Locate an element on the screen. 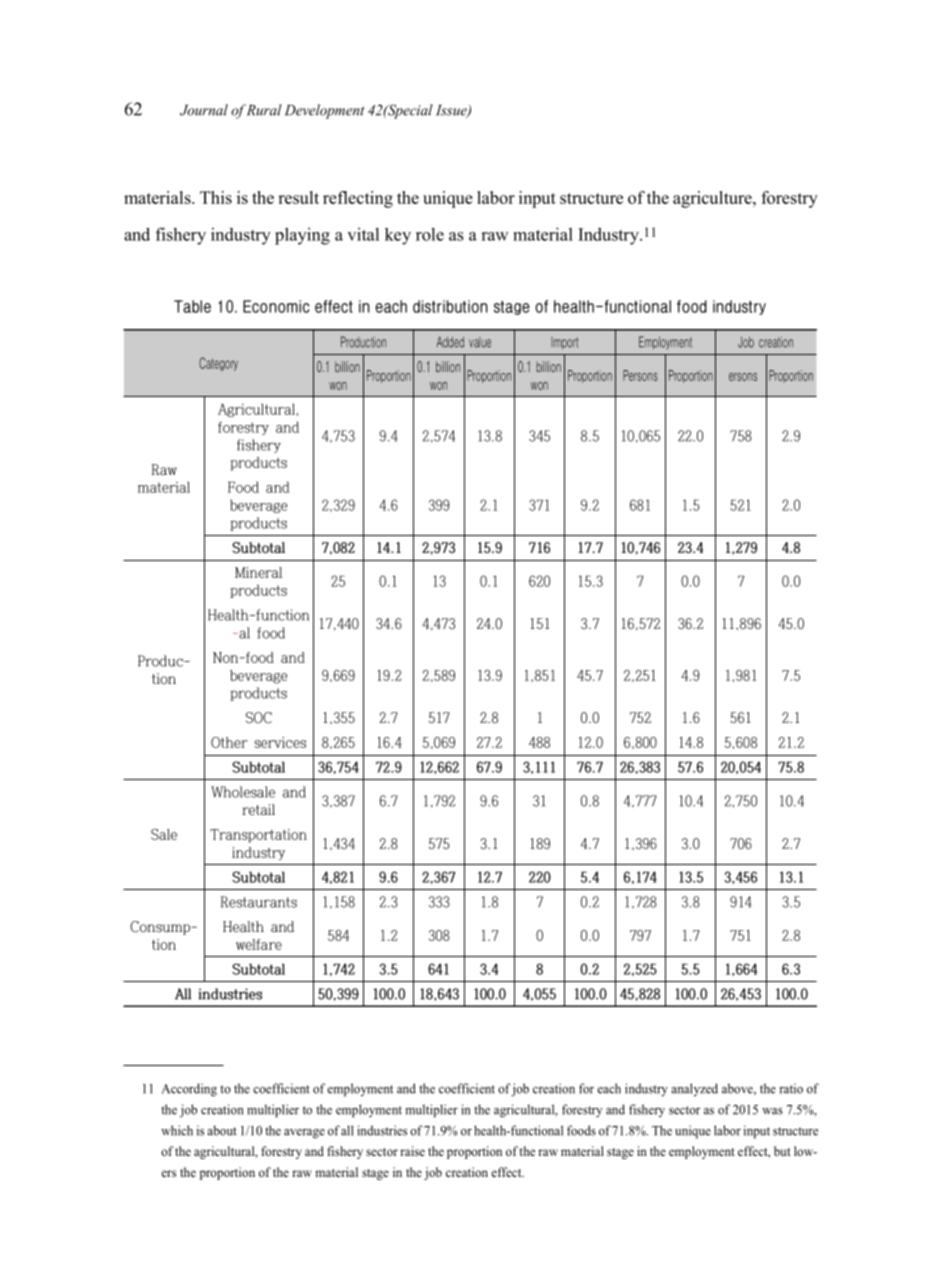 The width and height of the screenshot is (941, 1288). services is located at coordinates (280, 742).
